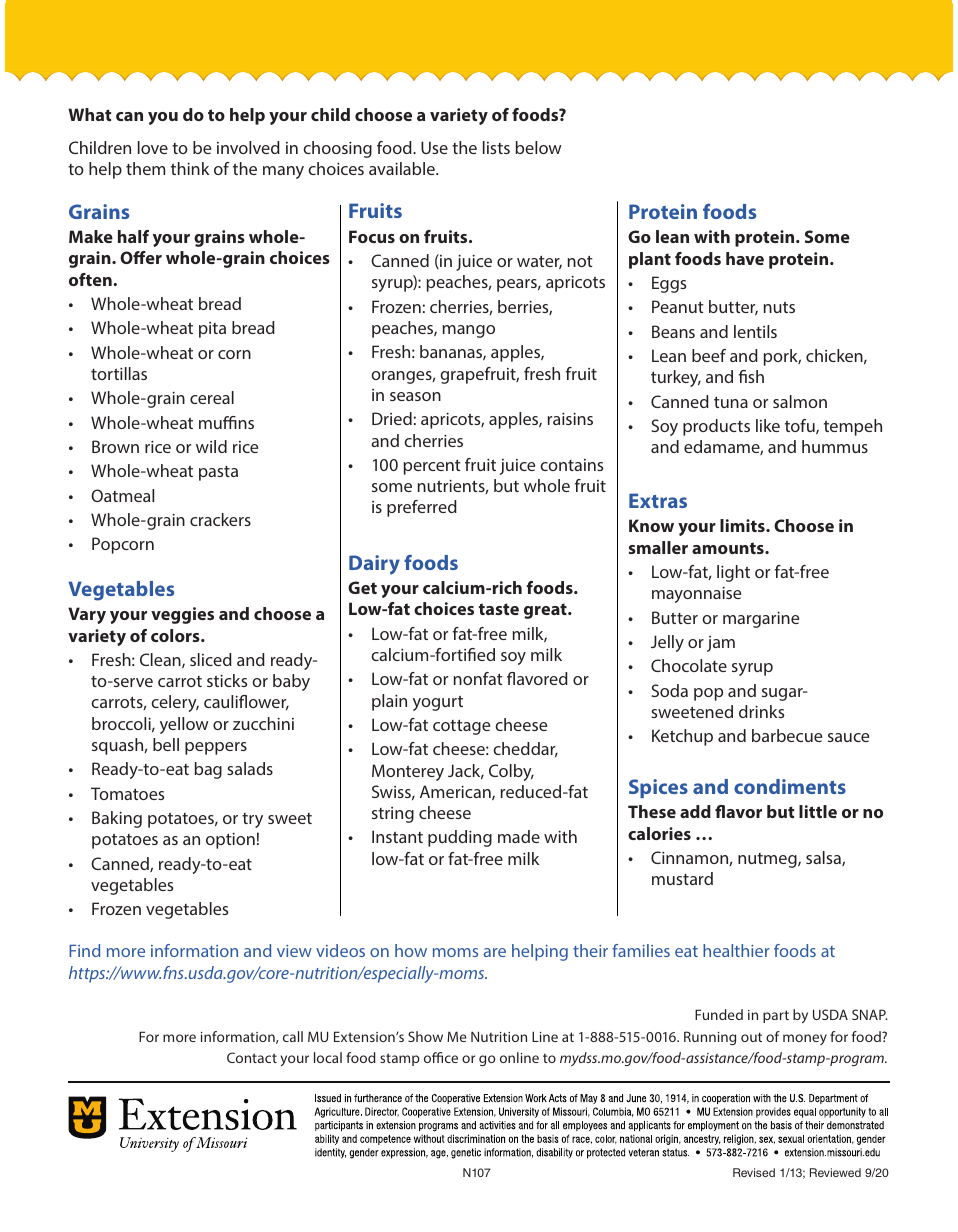  Describe the element at coordinates (220, 519) in the page. I see `crackers` at that location.
